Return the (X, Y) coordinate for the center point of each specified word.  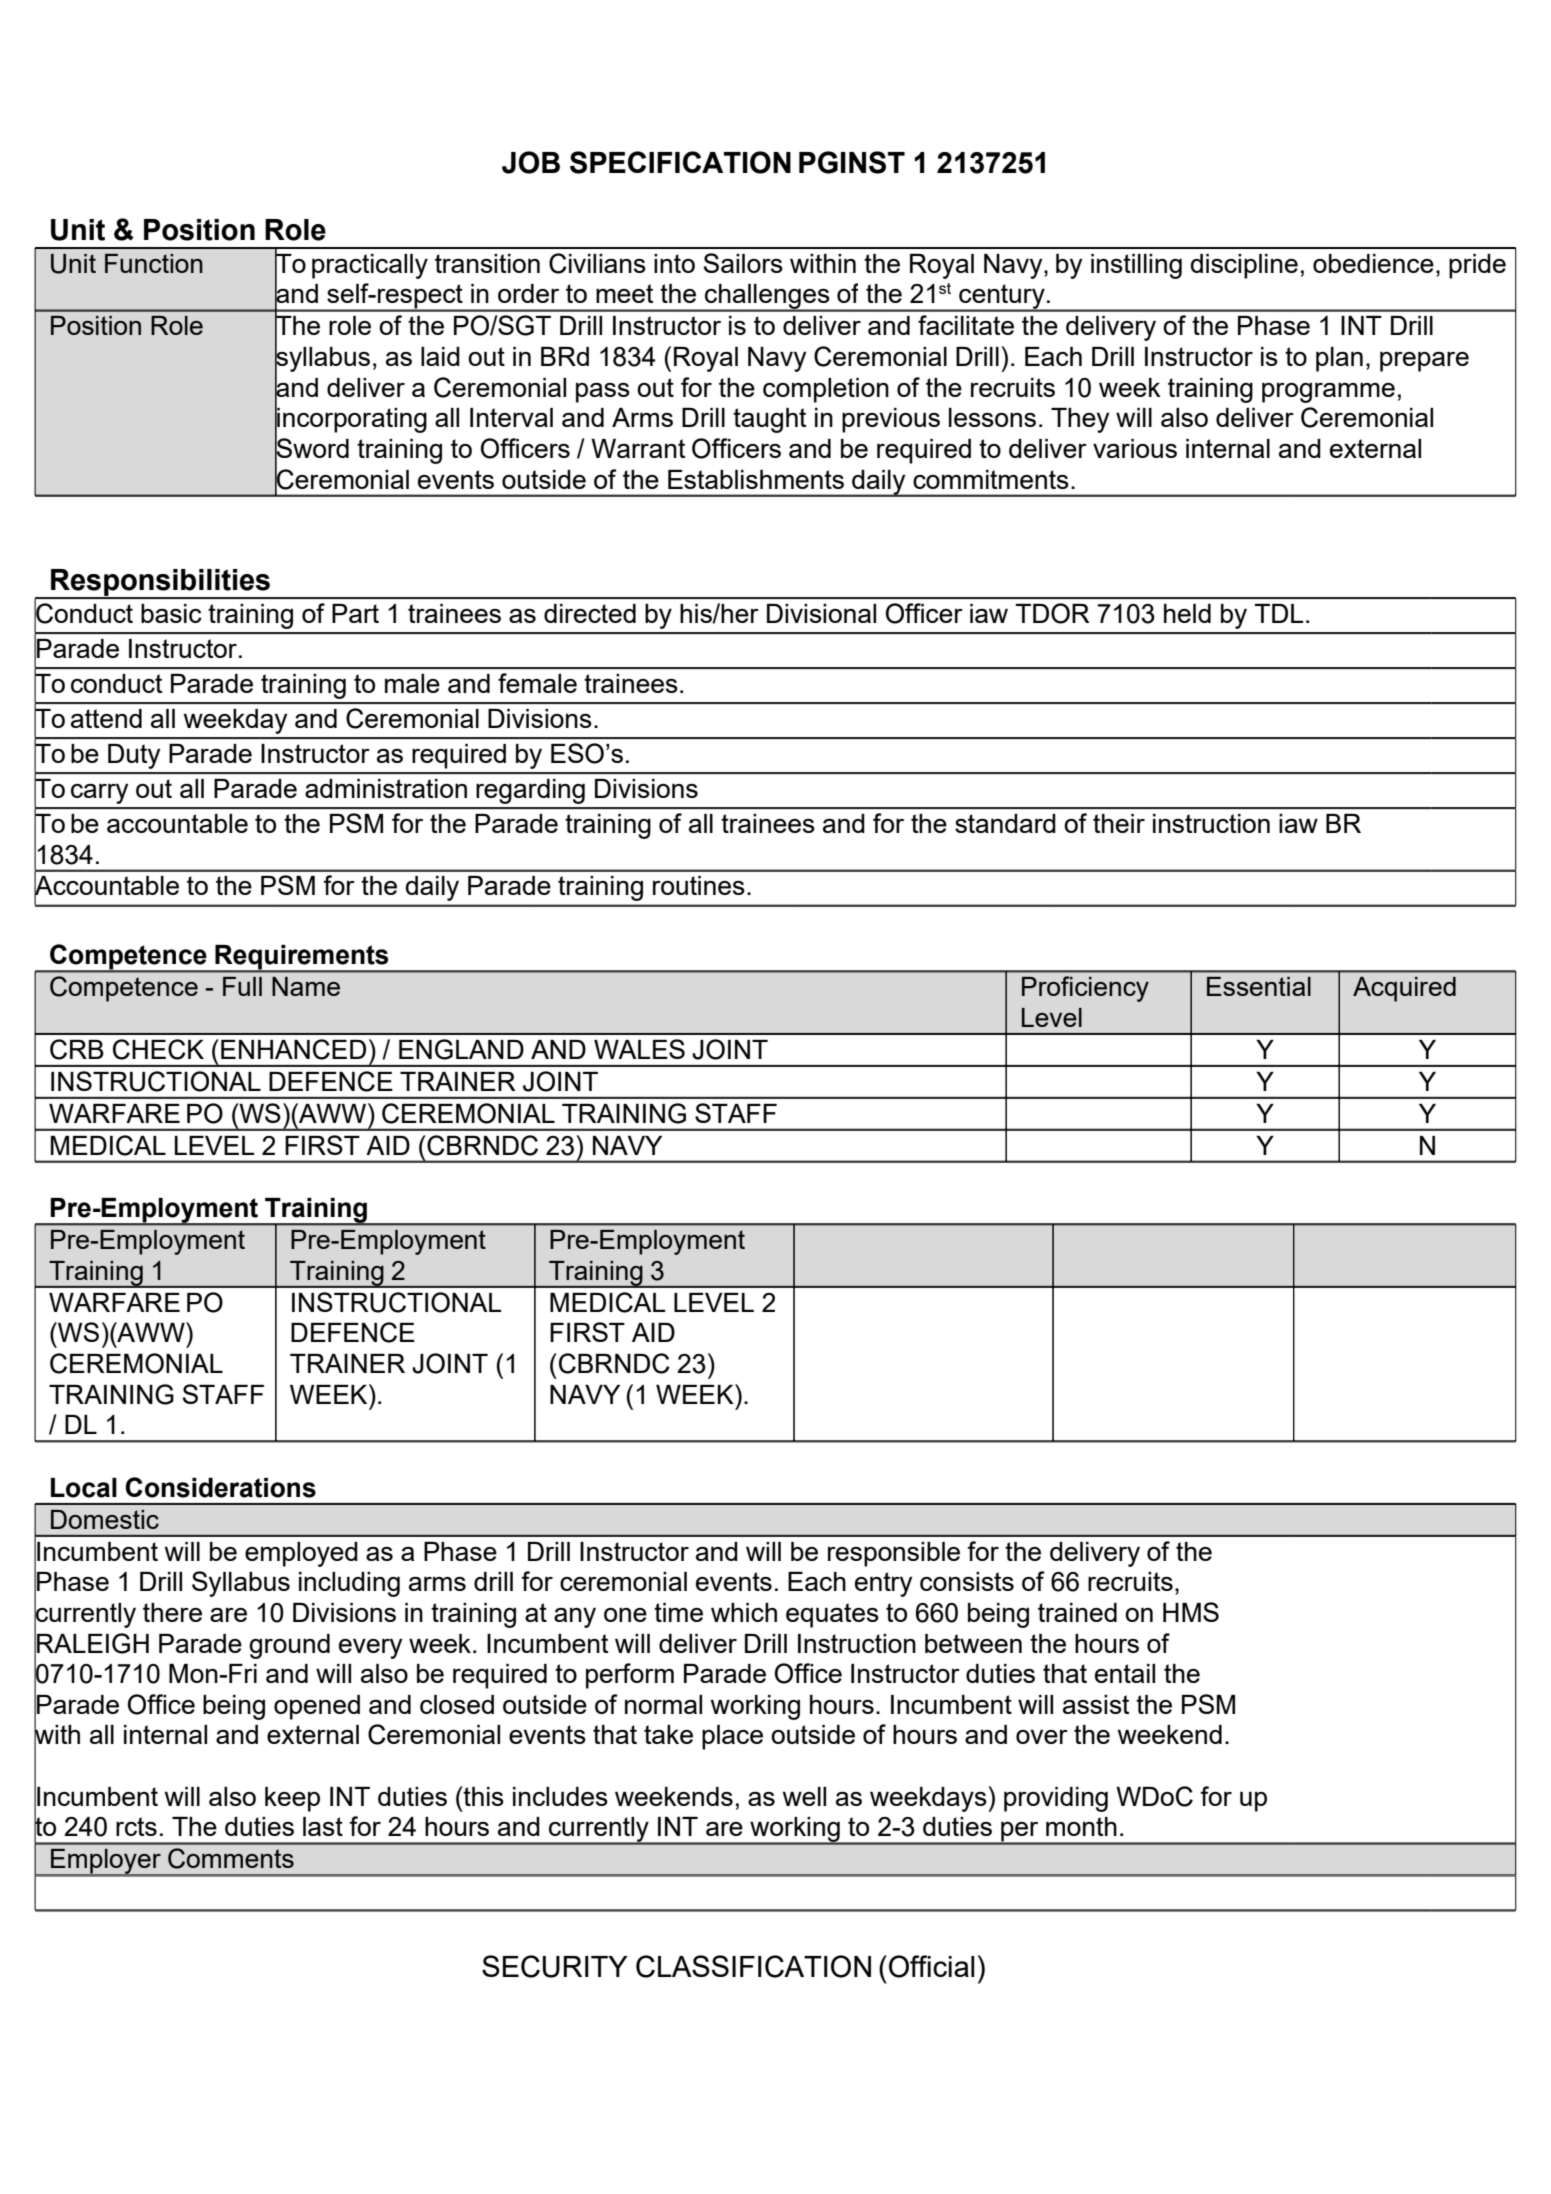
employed (301, 1554)
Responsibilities (160, 584)
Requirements (302, 958)
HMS (1191, 1612)
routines (699, 885)
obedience (1373, 263)
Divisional (821, 613)
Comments (231, 1858)
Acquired (1404, 989)
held (1187, 613)
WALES (639, 1049)
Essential (1259, 986)
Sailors (743, 263)
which (744, 1612)
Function (154, 263)
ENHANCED (293, 1049)
